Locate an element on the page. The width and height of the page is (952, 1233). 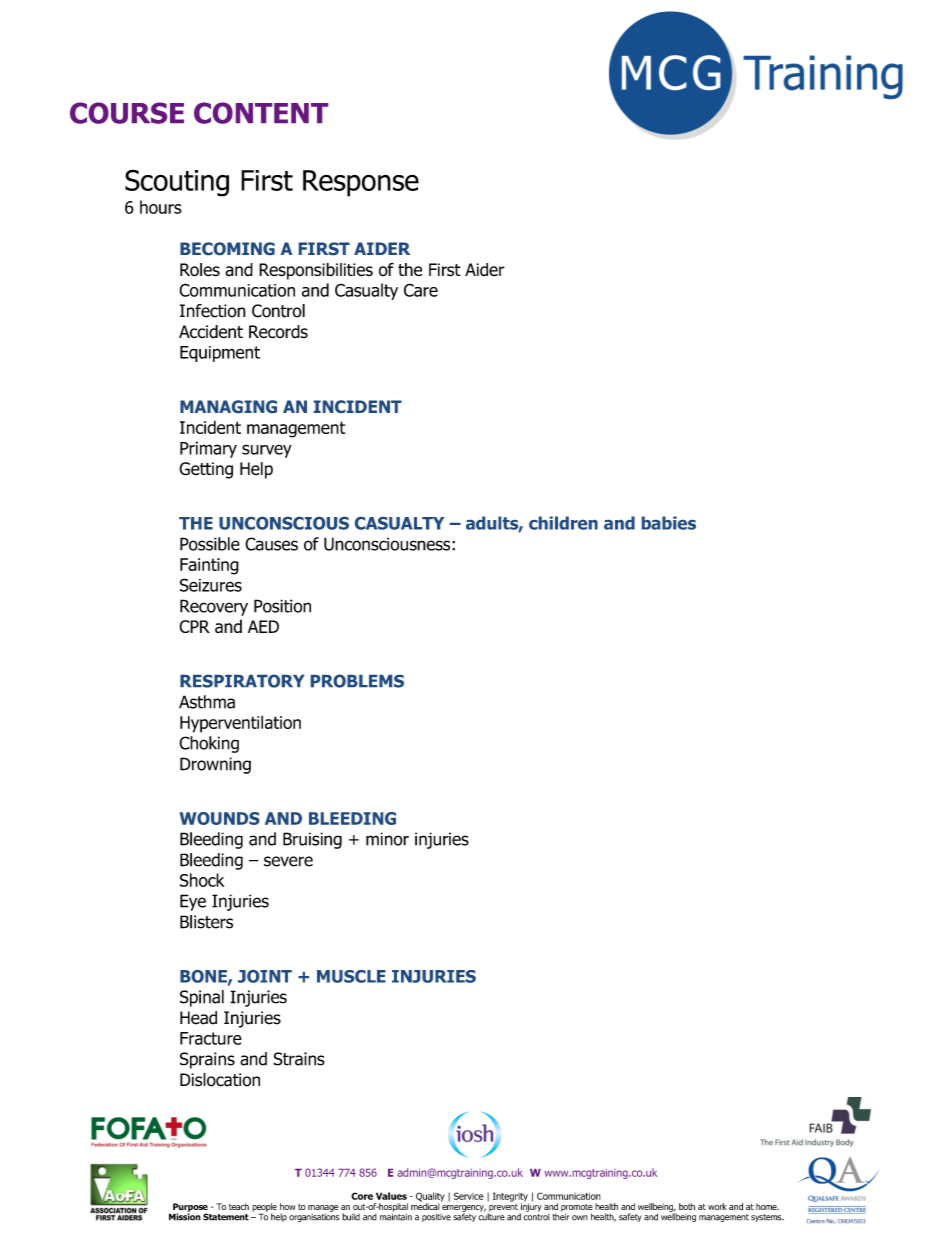
Purpose is located at coordinates (190, 1208).
